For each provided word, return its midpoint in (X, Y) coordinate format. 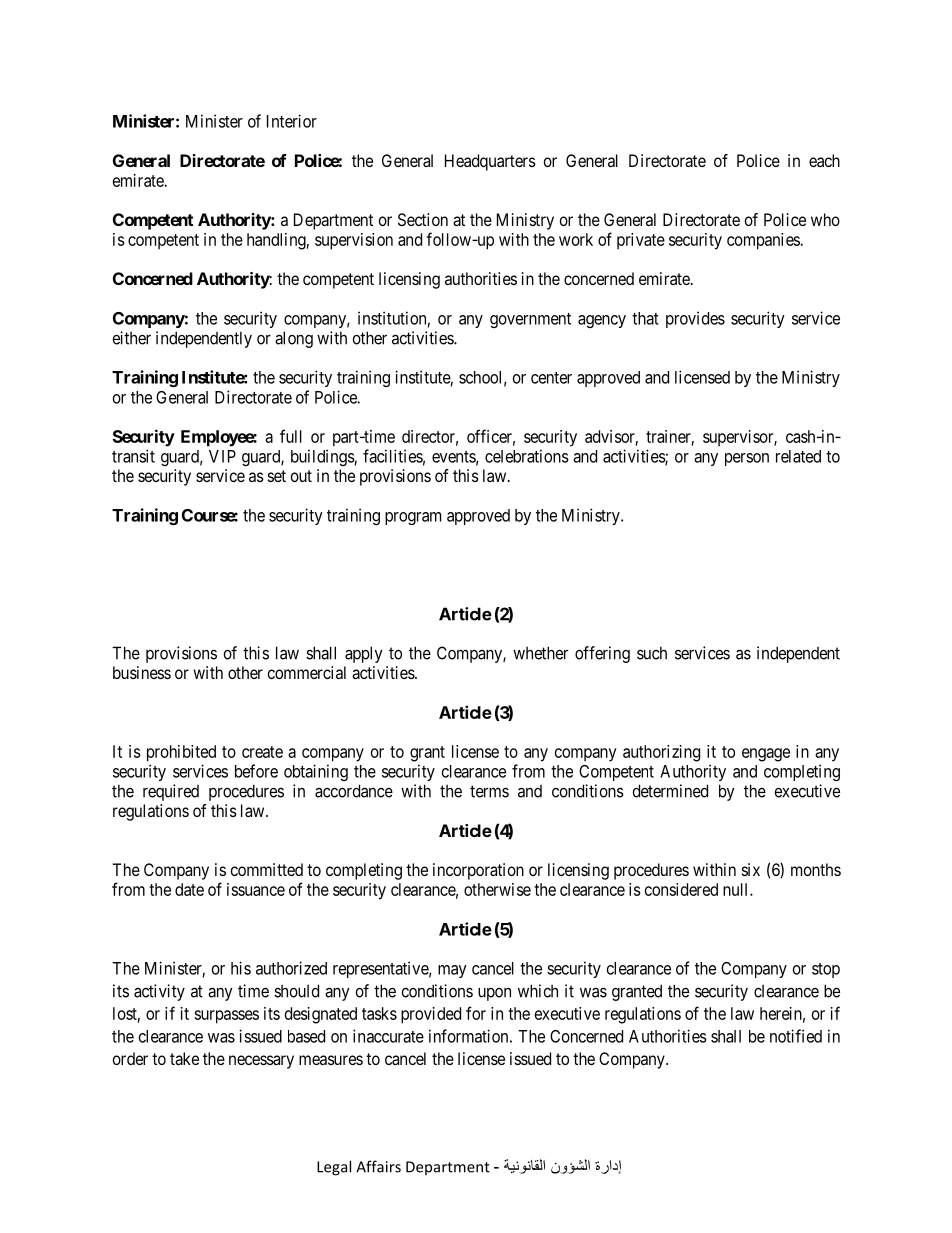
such (652, 653)
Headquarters (490, 162)
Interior (292, 121)
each (824, 160)
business (142, 672)
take (184, 1058)
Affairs (378, 1166)
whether (540, 653)
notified (796, 1036)
